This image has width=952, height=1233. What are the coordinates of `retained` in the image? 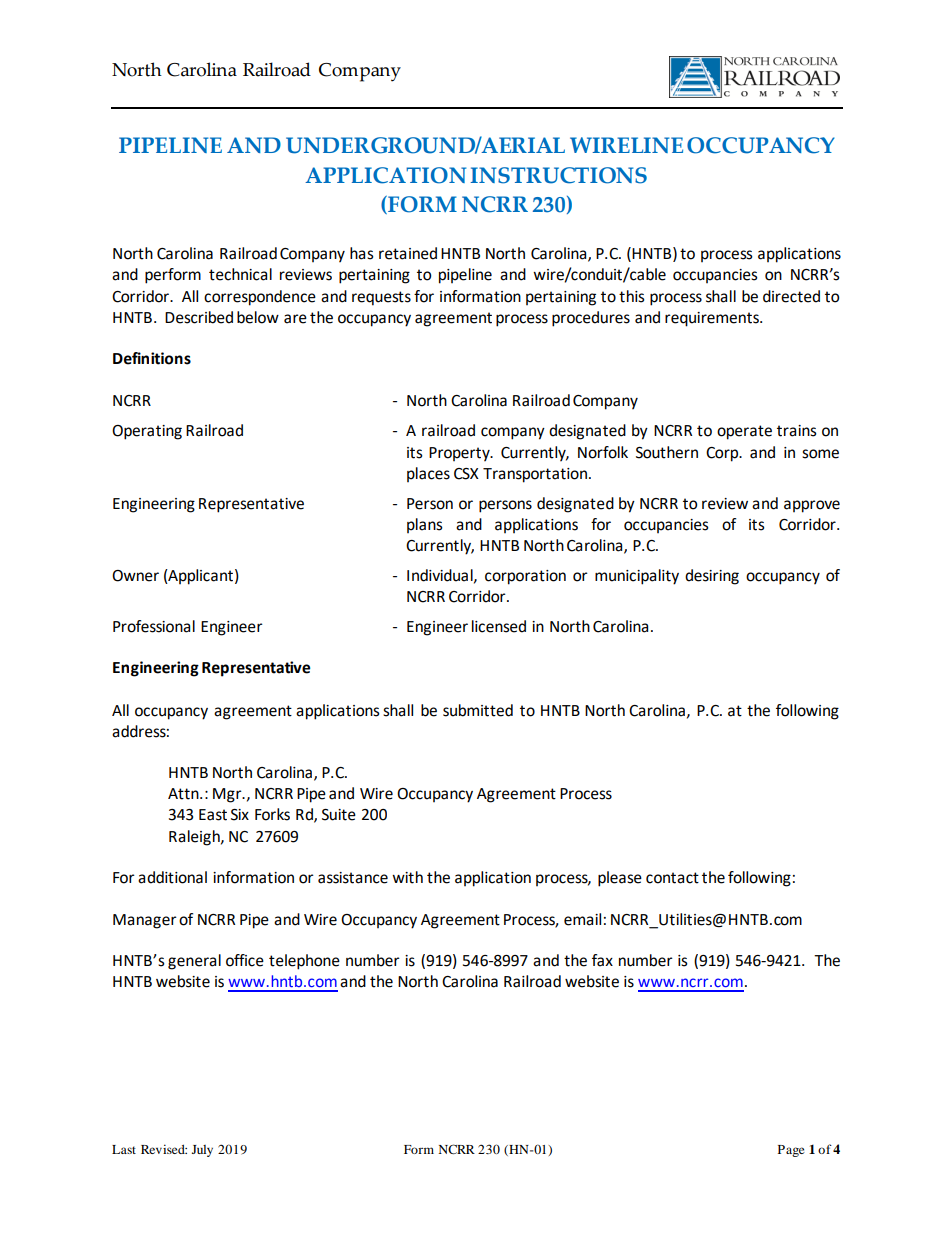 It's located at (408, 253).
